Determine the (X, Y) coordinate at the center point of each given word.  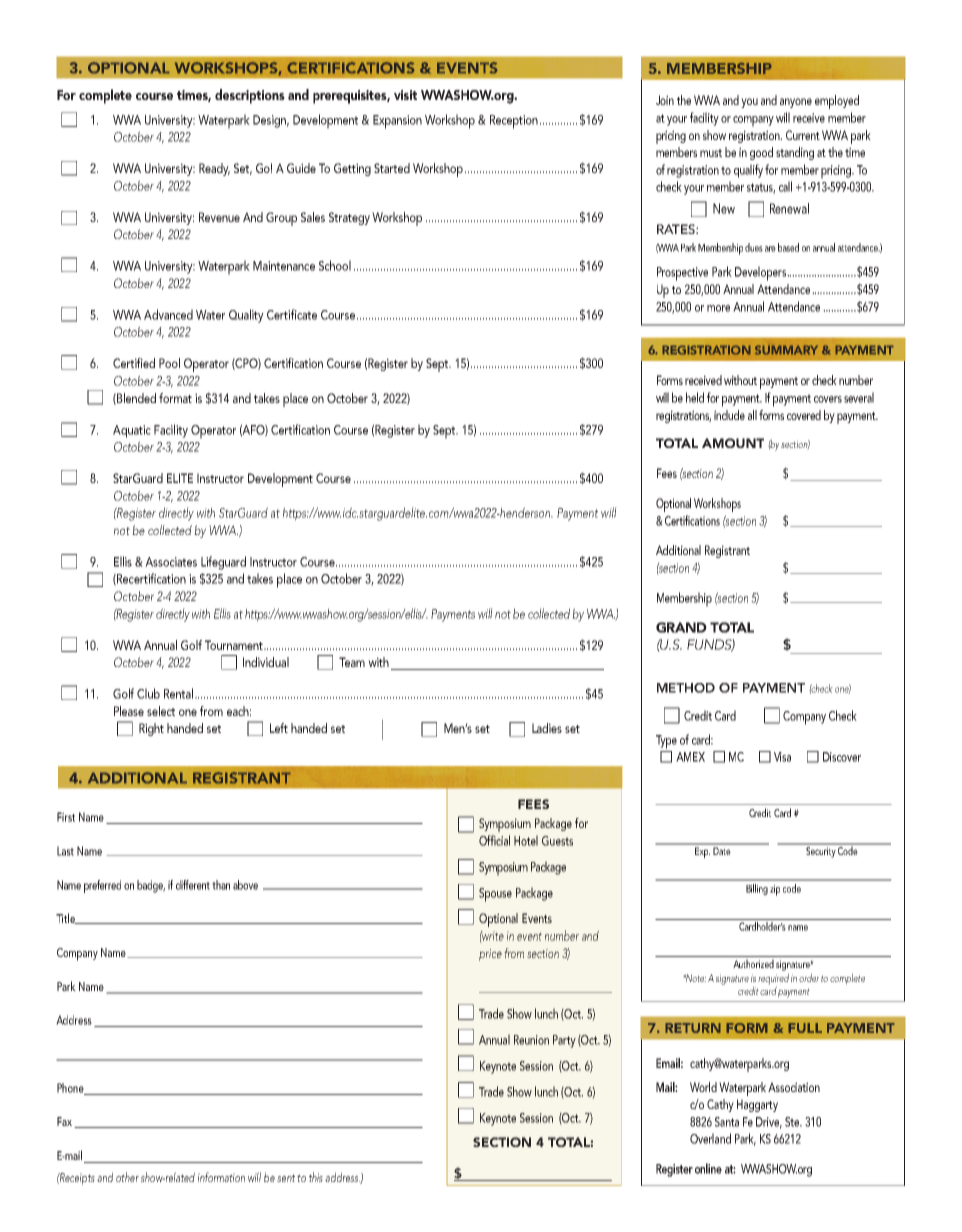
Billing (757, 889)
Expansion (397, 122)
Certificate (292, 314)
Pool (169, 363)
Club (148, 693)
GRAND (681, 627)
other (127, 1177)
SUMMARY (786, 350)
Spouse (495, 895)
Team (352, 662)
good (761, 153)
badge (151, 886)
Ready (214, 169)
